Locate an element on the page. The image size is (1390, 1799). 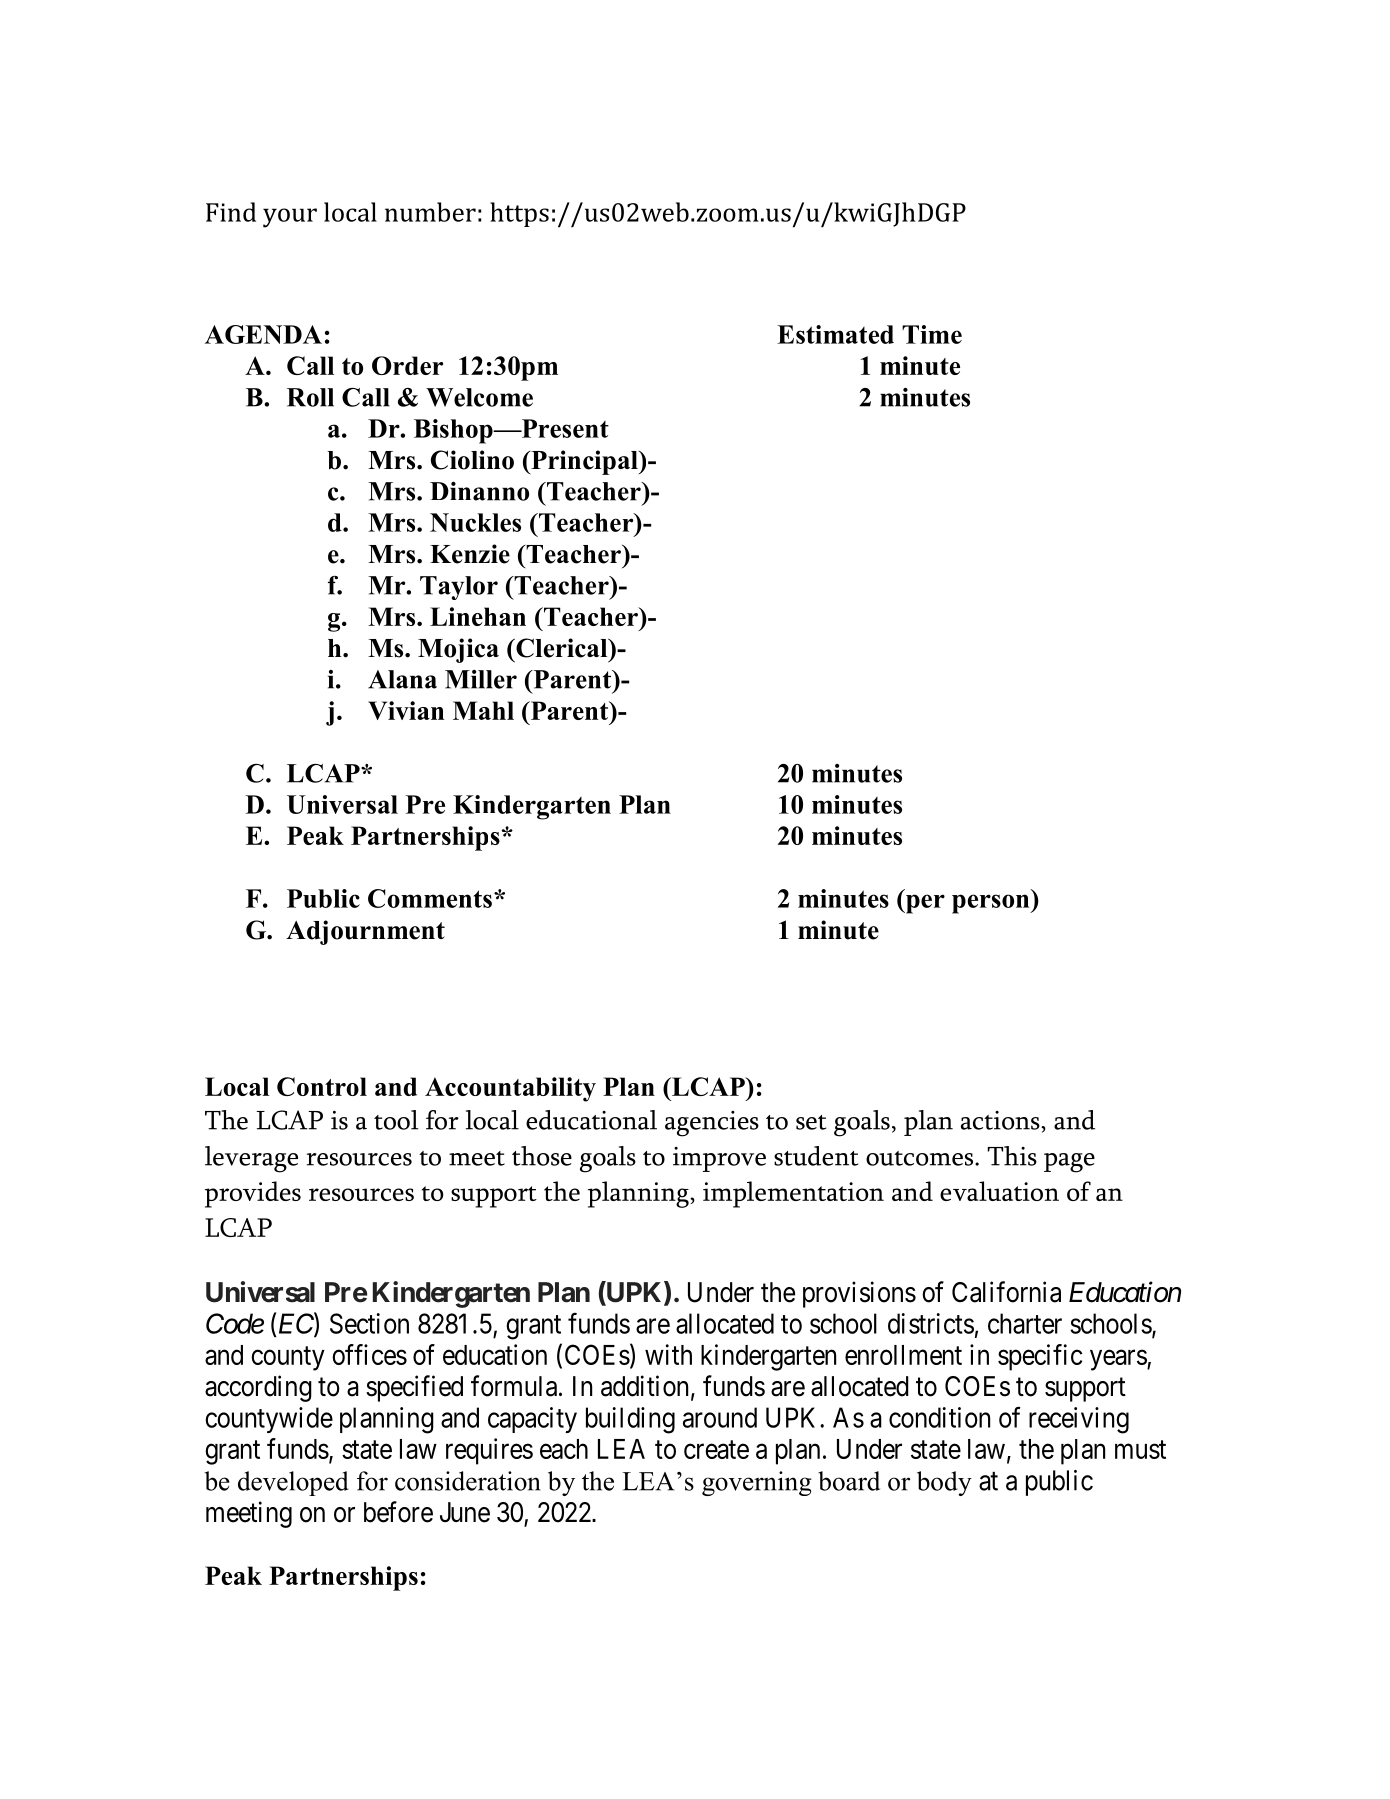
Time is located at coordinates (932, 334).
